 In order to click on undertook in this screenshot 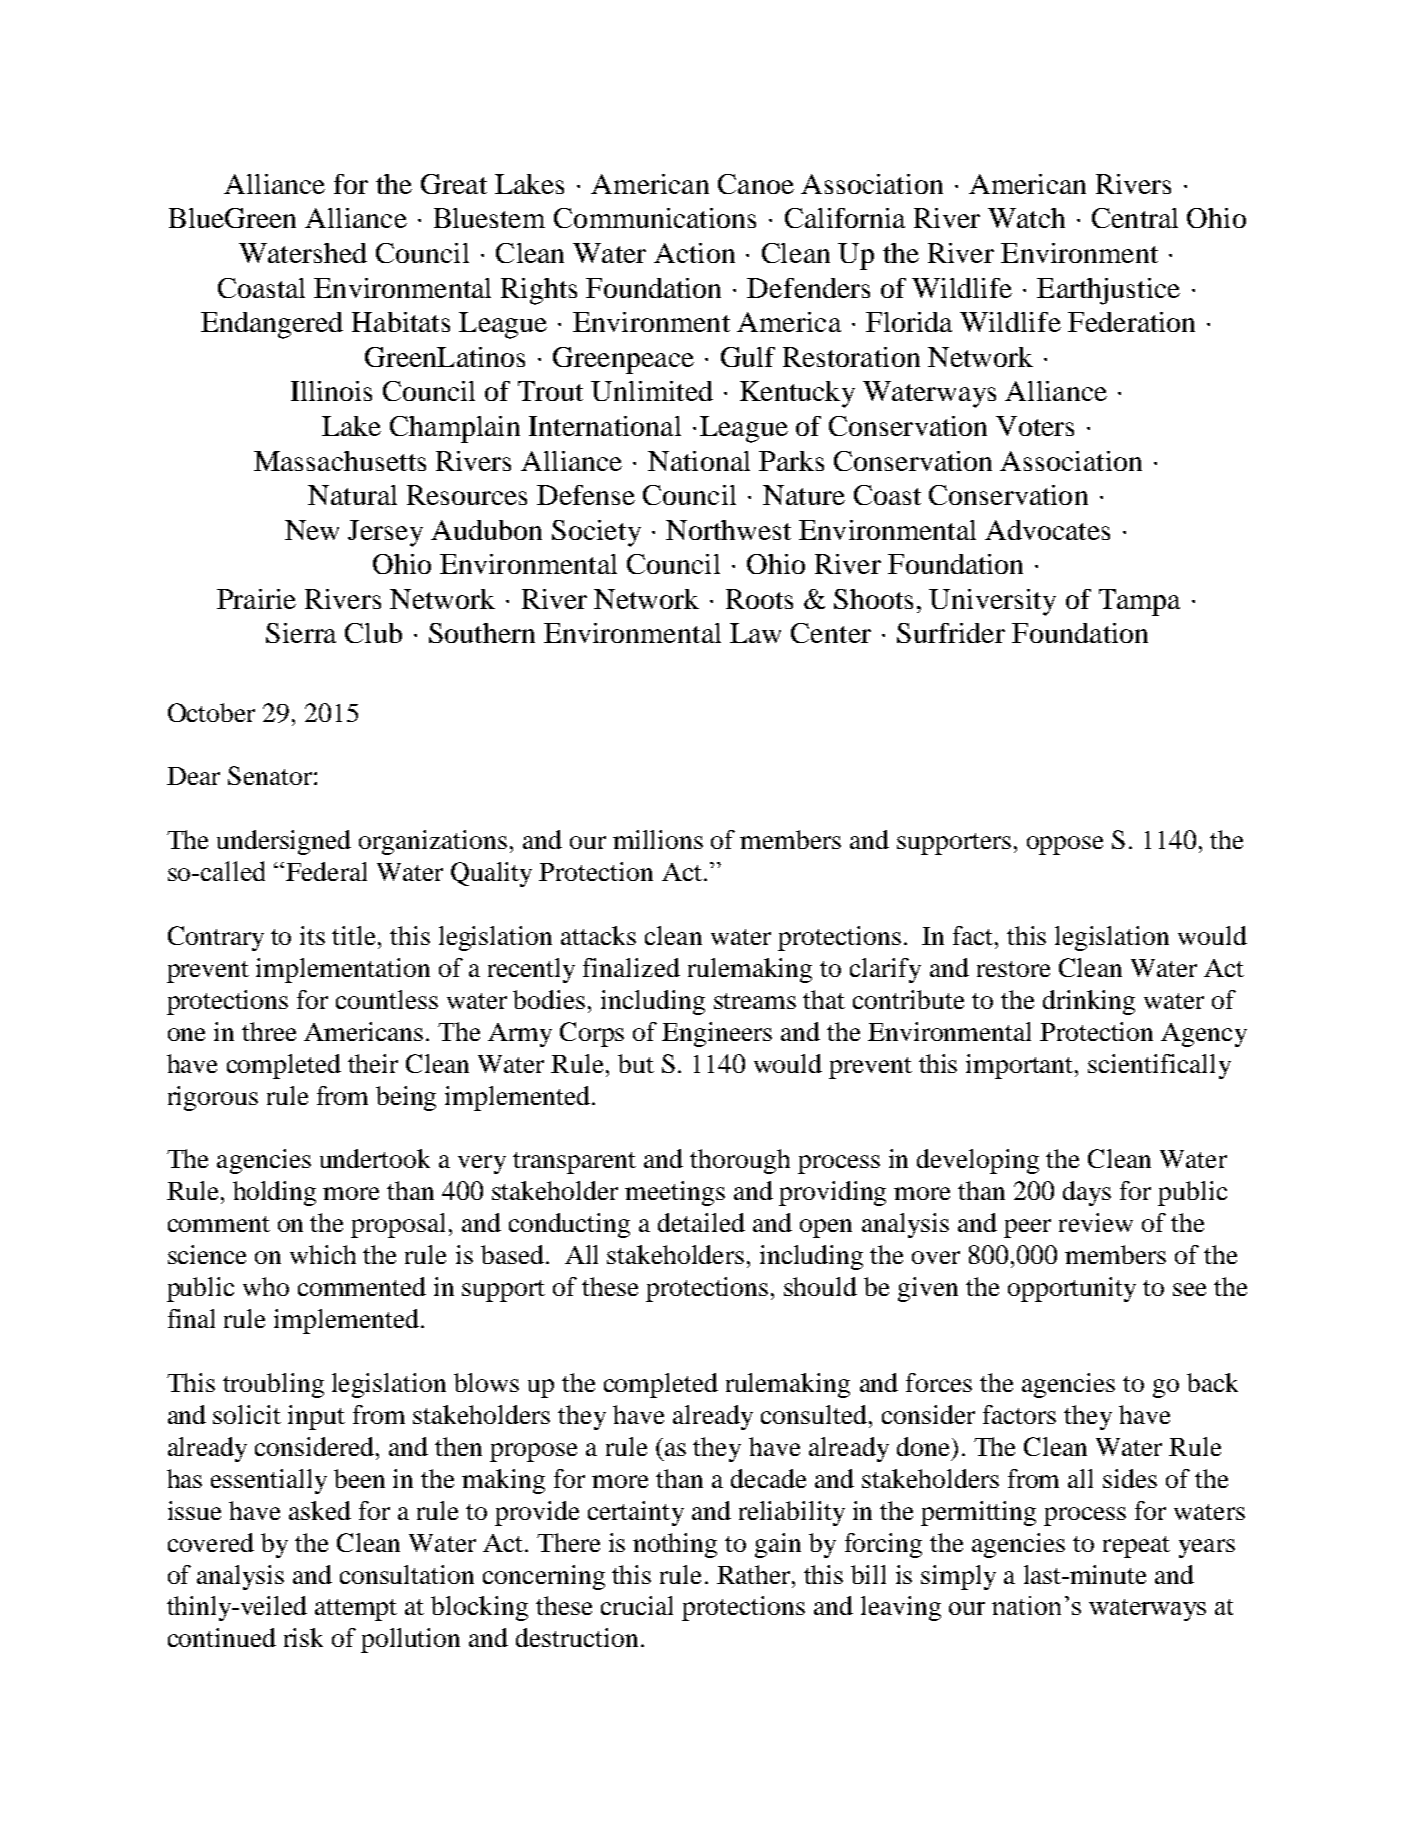, I will do `click(375, 1158)`.
